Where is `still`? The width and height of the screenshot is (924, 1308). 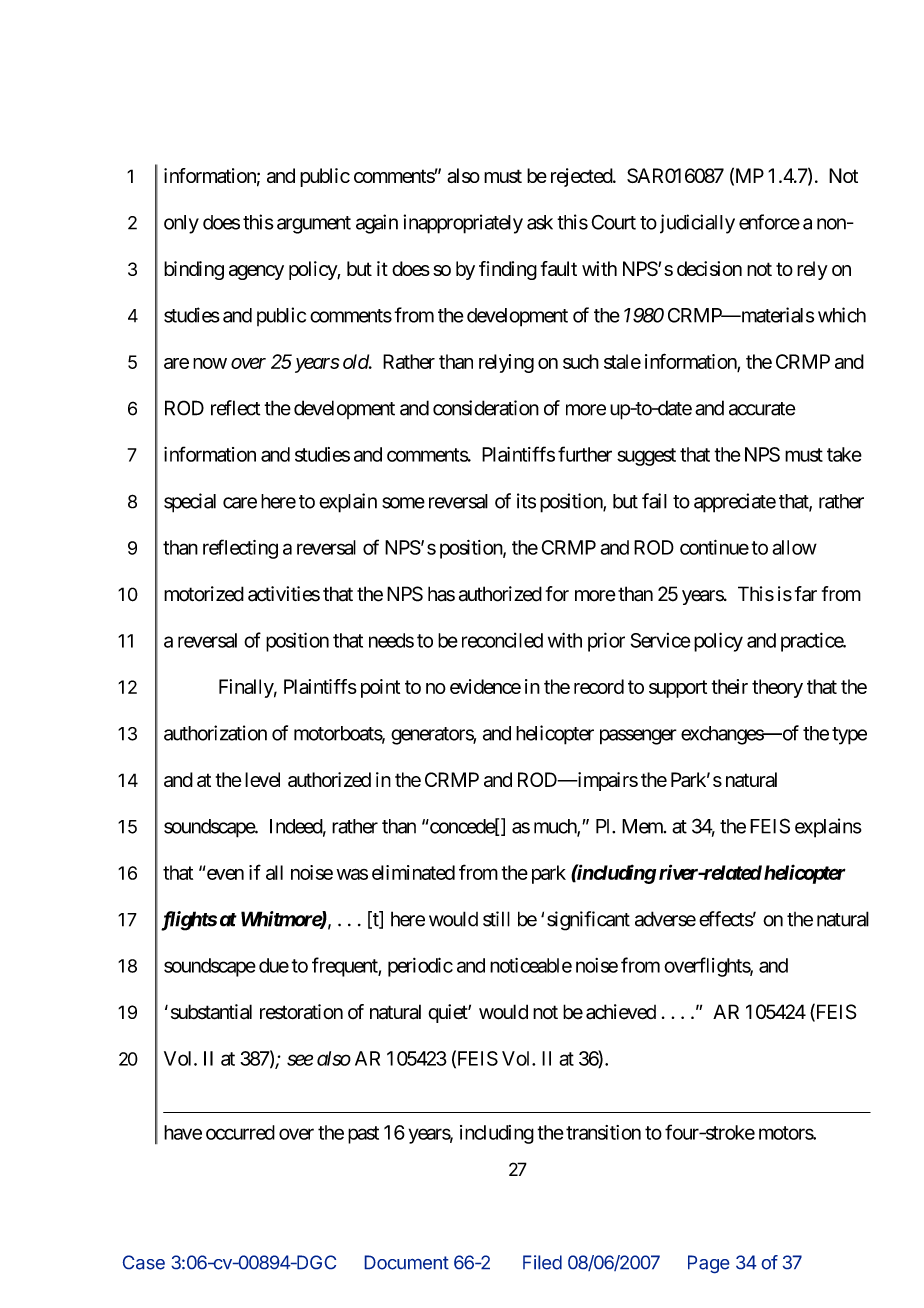
still is located at coordinates (496, 919).
